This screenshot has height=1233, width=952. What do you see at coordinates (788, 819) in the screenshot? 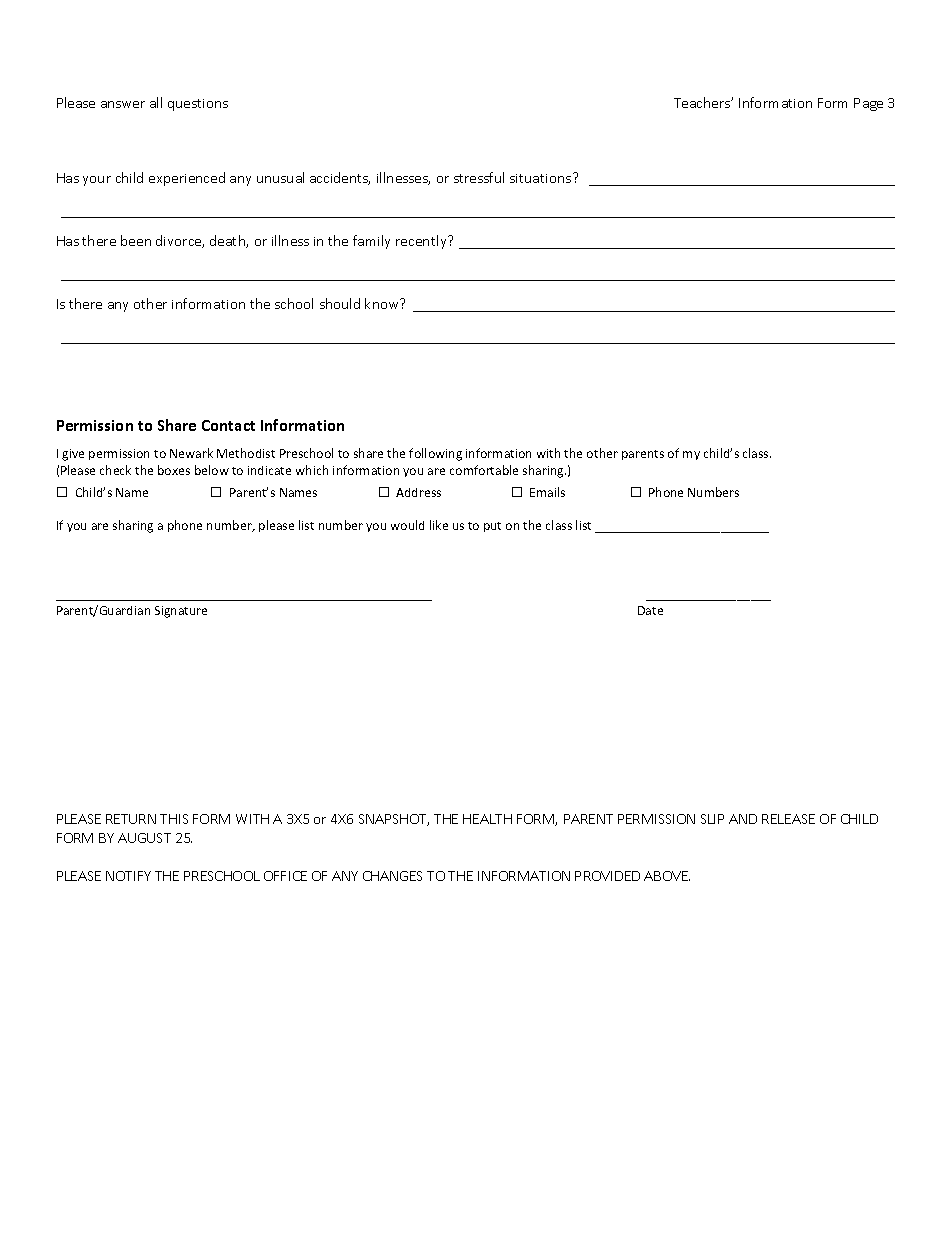
I see `RELEASE` at bounding box center [788, 819].
